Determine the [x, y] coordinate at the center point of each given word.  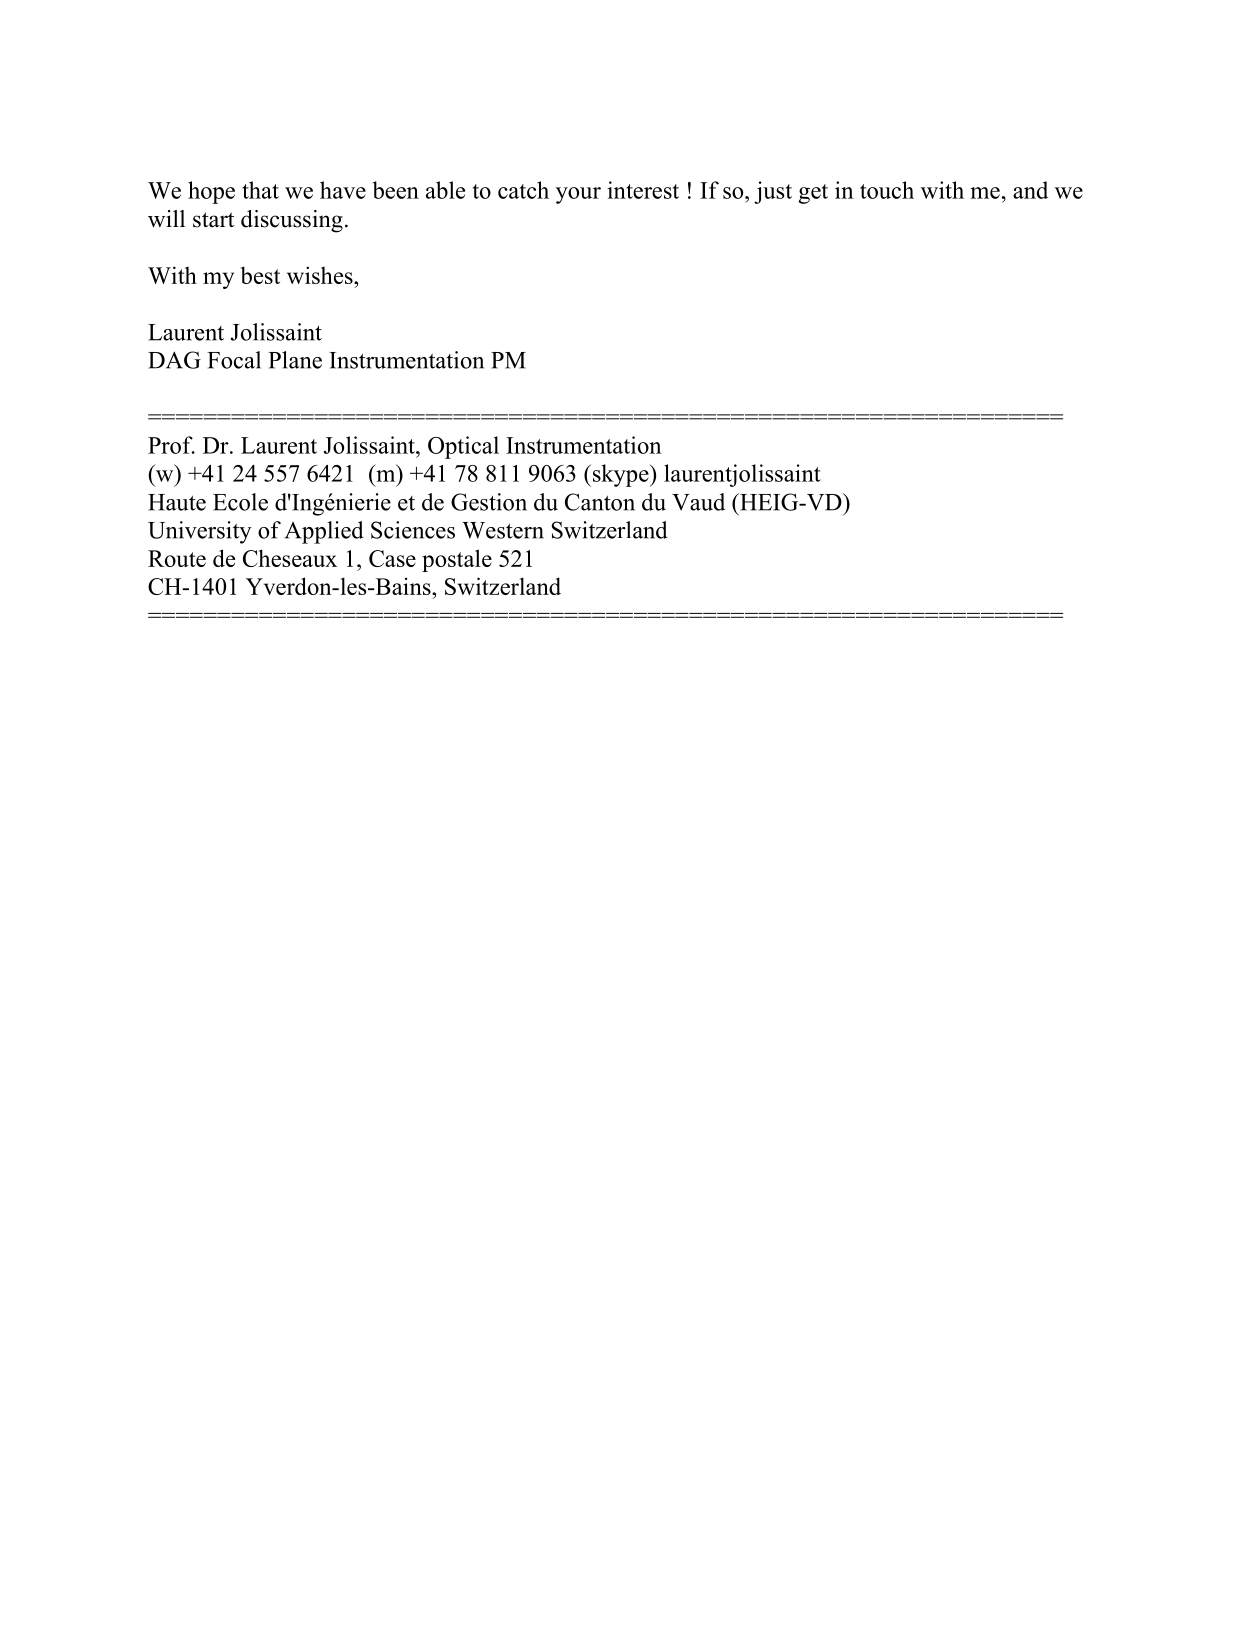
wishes [321, 275]
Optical [463, 447]
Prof [171, 445]
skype [620, 475]
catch [523, 190]
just [773, 192]
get [813, 194]
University [200, 532]
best [260, 275]
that [260, 190]
